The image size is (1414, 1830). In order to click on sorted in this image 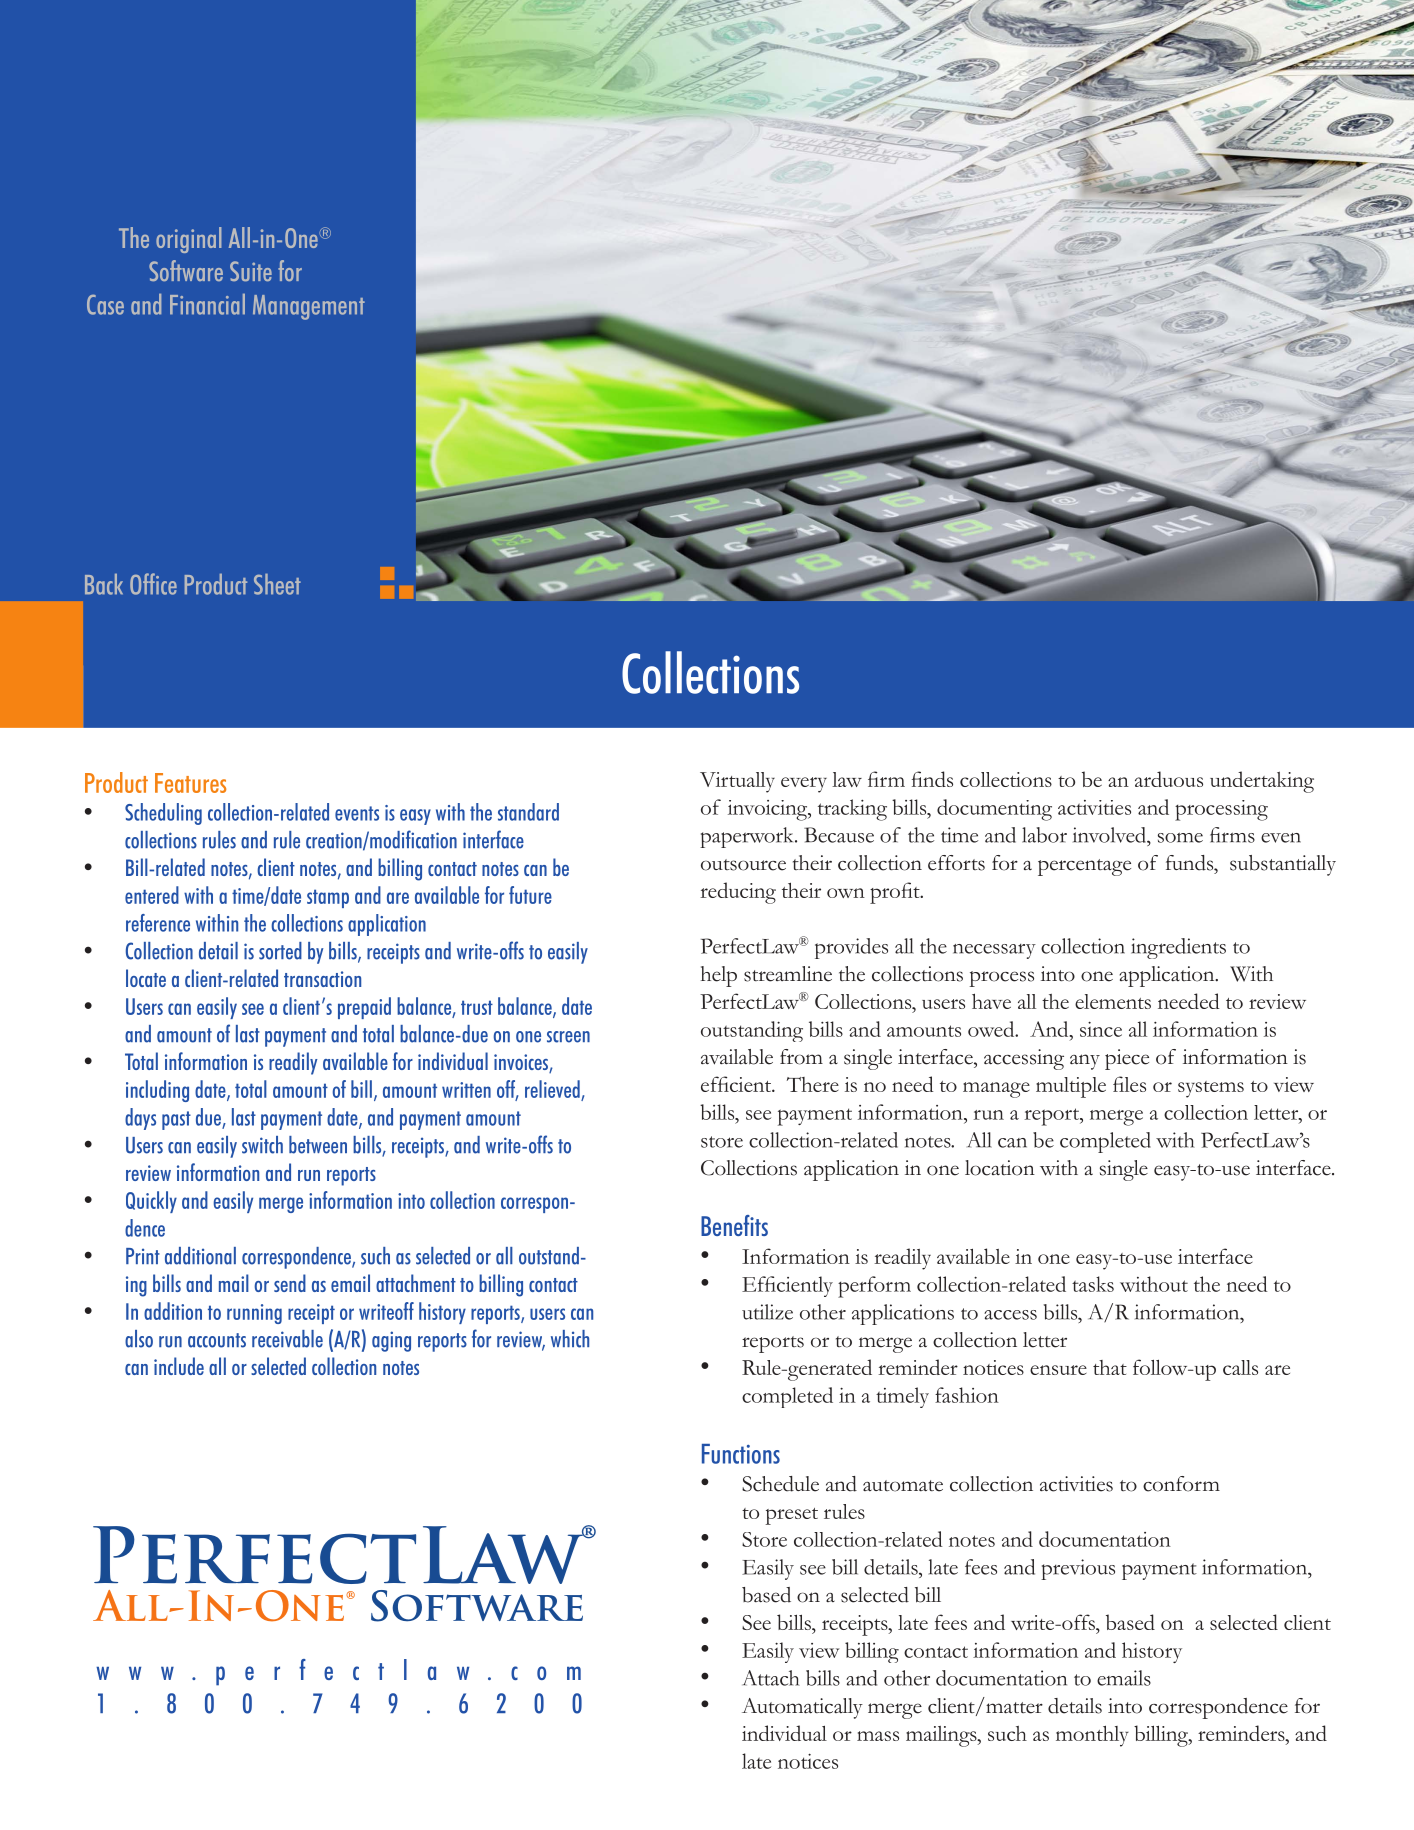, I will do `click(280, 951)`.
